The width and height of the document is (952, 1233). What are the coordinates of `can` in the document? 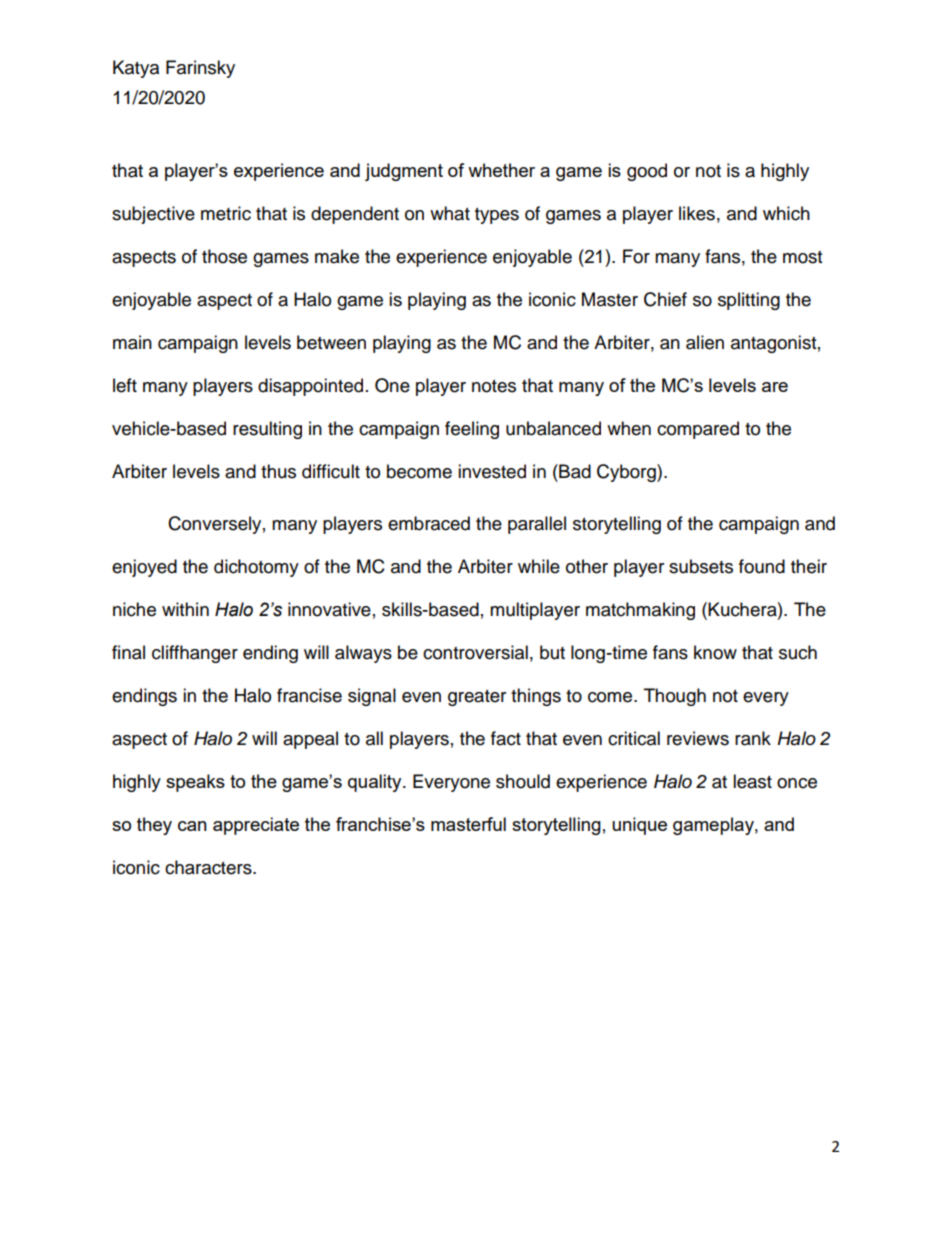 It's located at (192, 826).
